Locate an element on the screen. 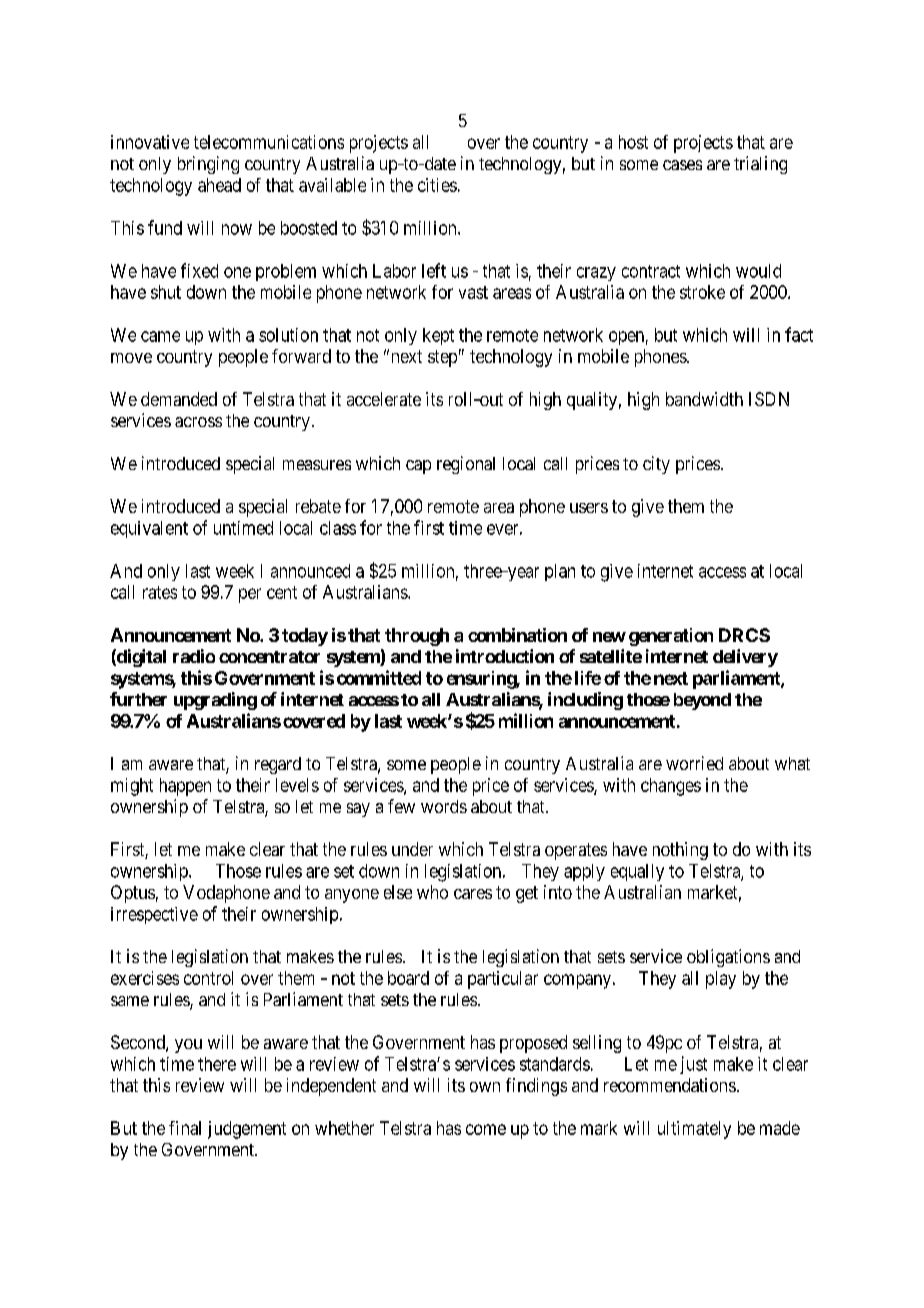  cases is located at coordinates (682, 165).
